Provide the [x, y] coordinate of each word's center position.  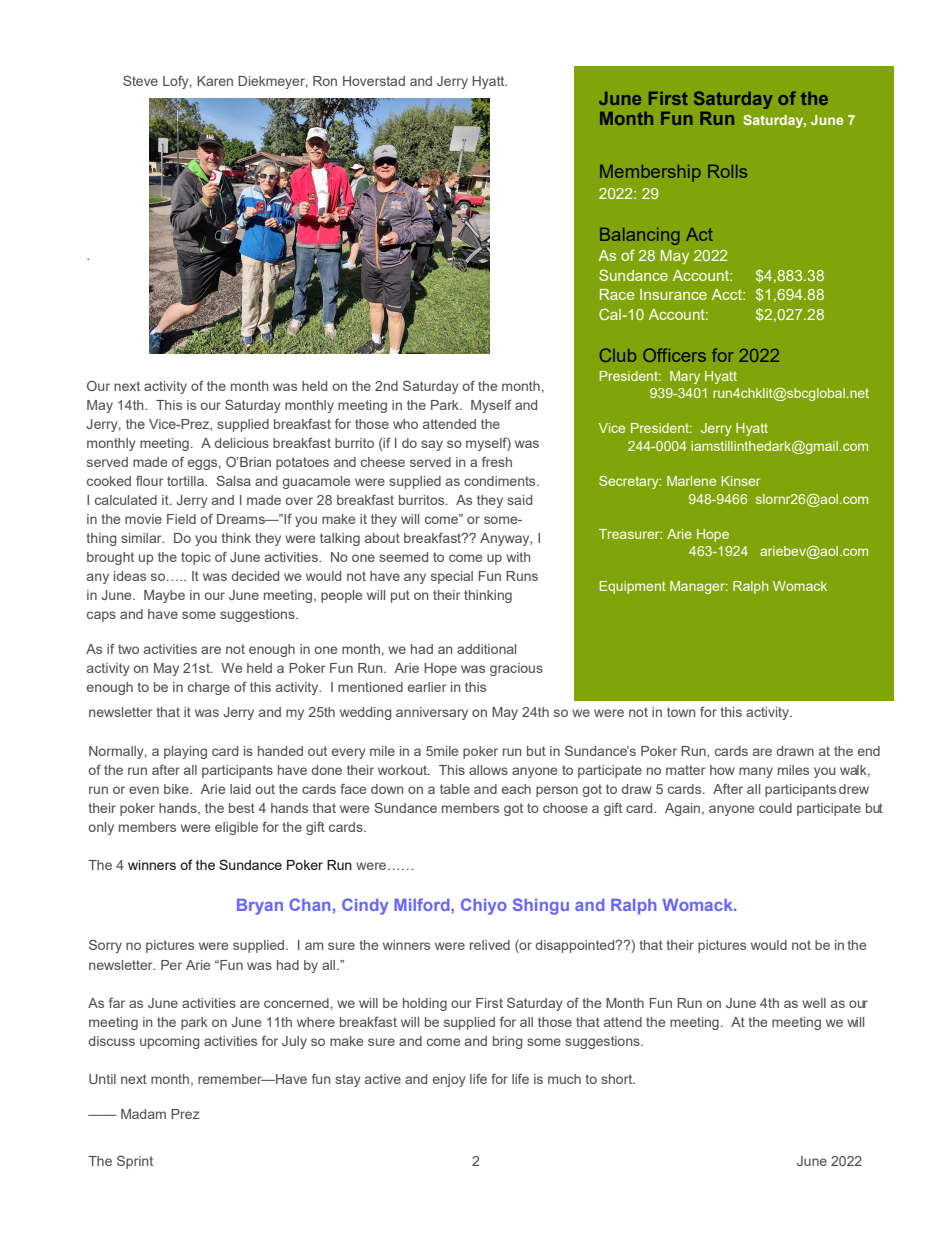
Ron [325, 81]
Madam [143, 1114]
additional [486, 649]
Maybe [164, 596]
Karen [215, 81]
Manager [698, 587]
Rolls [727, 171]
